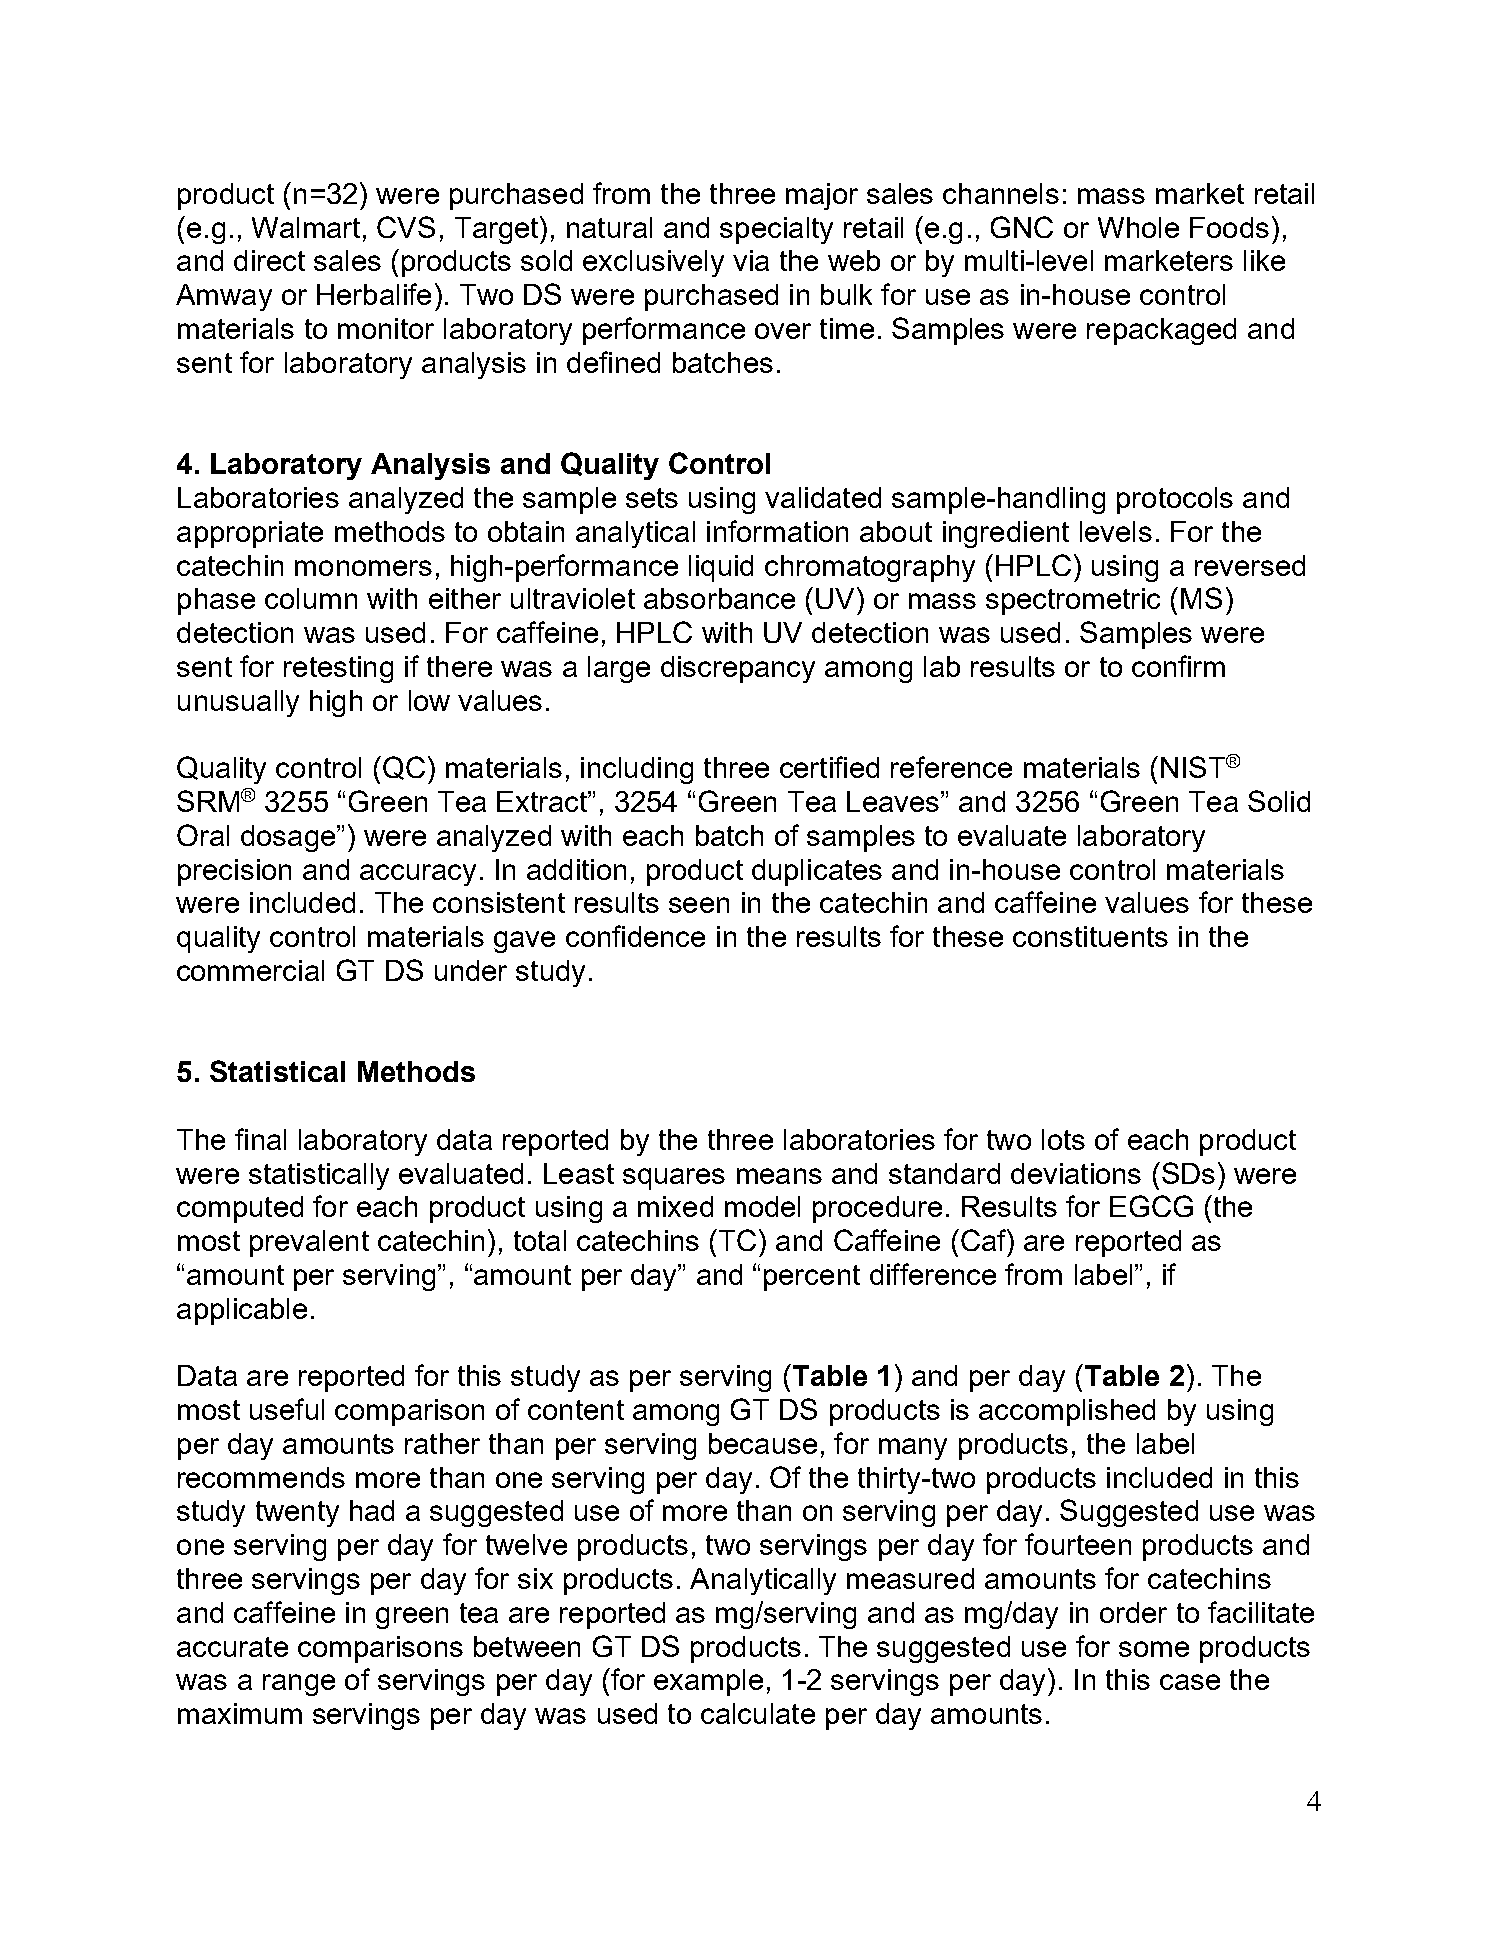 The image size is (1498, 1939). Describe the element at coordinates (1138, 227) in the page. I see `Whole` at that location.
